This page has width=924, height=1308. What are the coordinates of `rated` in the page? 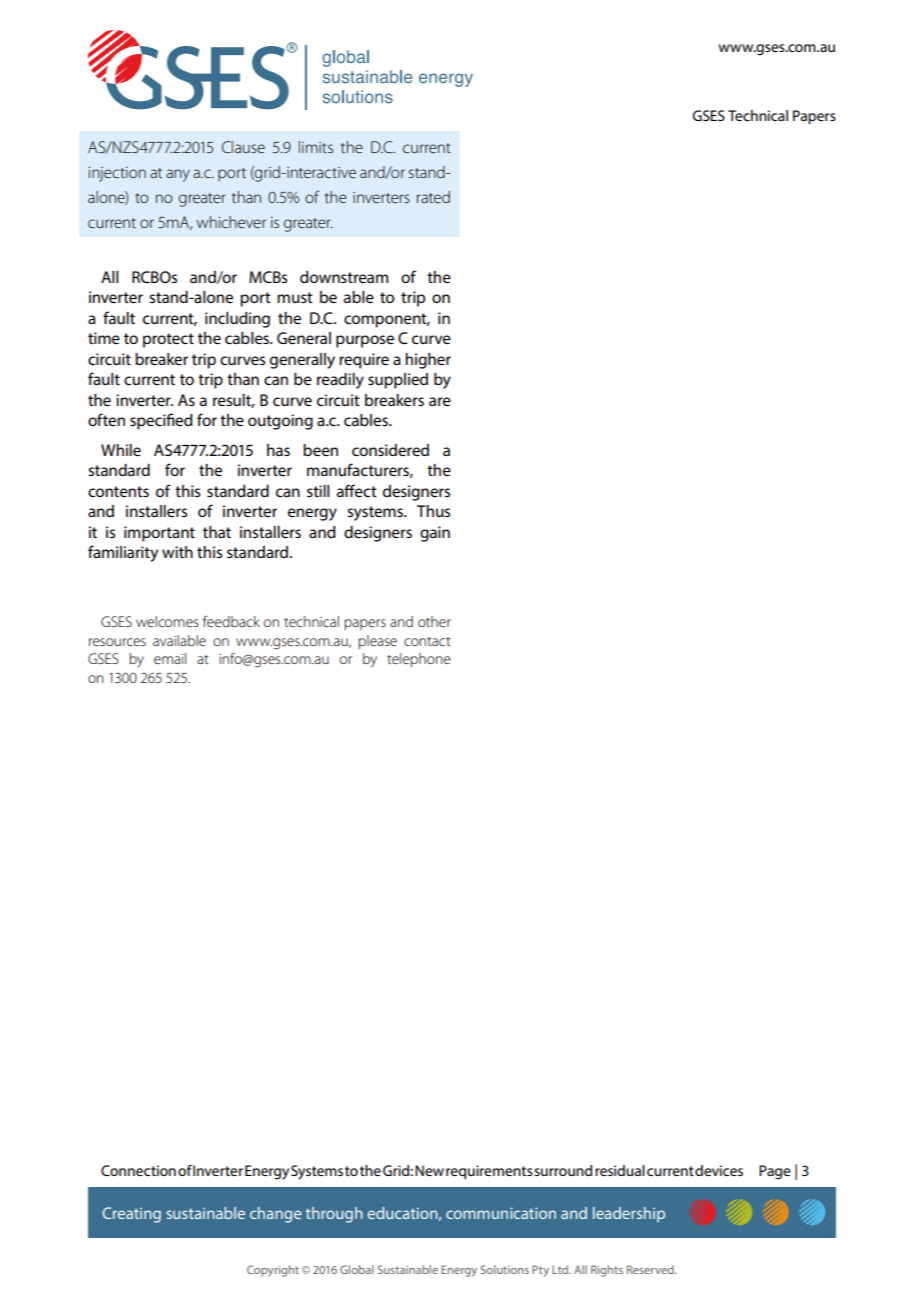 It's located at (433, 197).
